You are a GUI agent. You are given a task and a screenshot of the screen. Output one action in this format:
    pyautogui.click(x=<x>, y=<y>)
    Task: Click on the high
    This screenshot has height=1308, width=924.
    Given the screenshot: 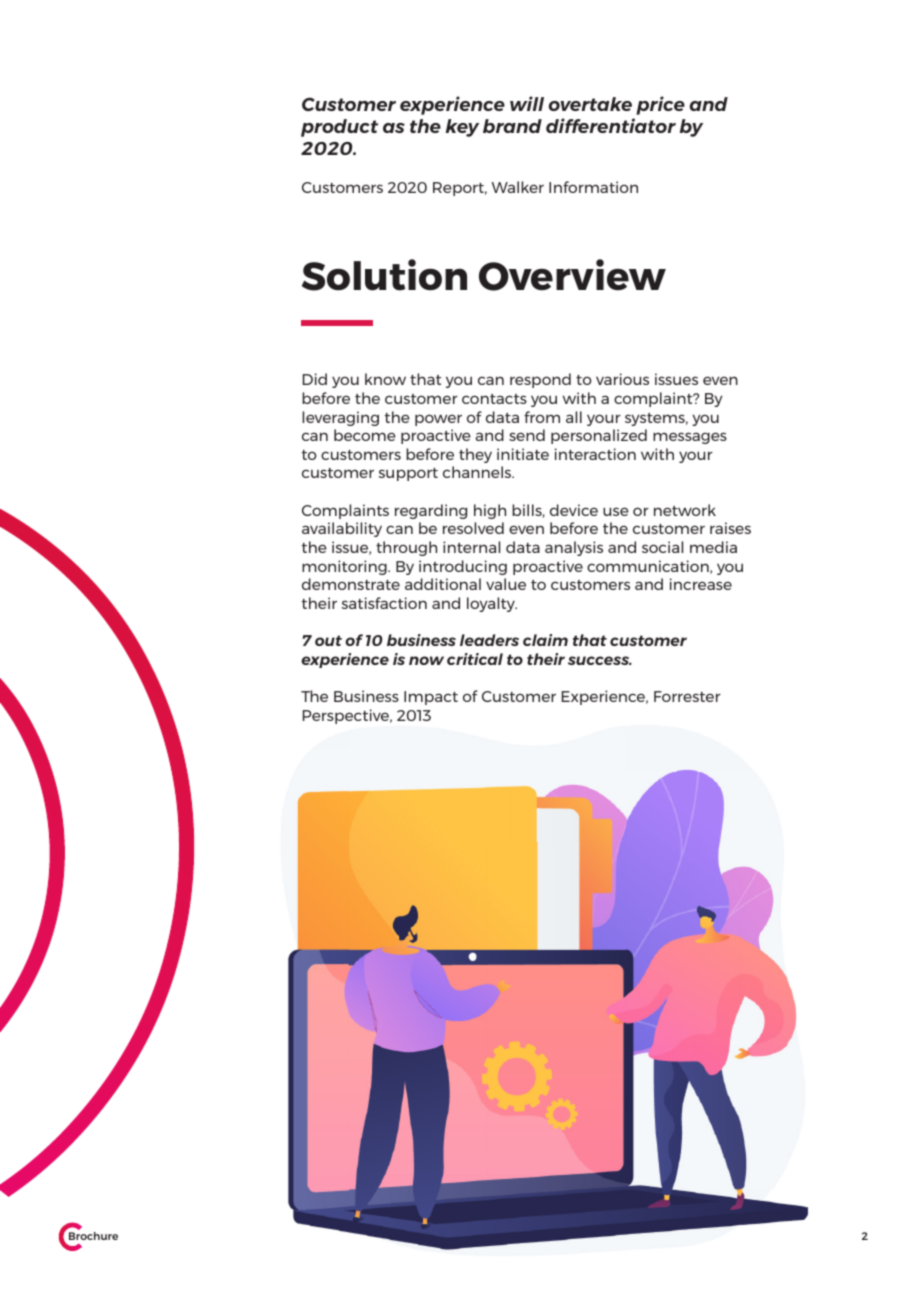 What is the action you would take?
    pyautogui.click(x=490, y=511)
